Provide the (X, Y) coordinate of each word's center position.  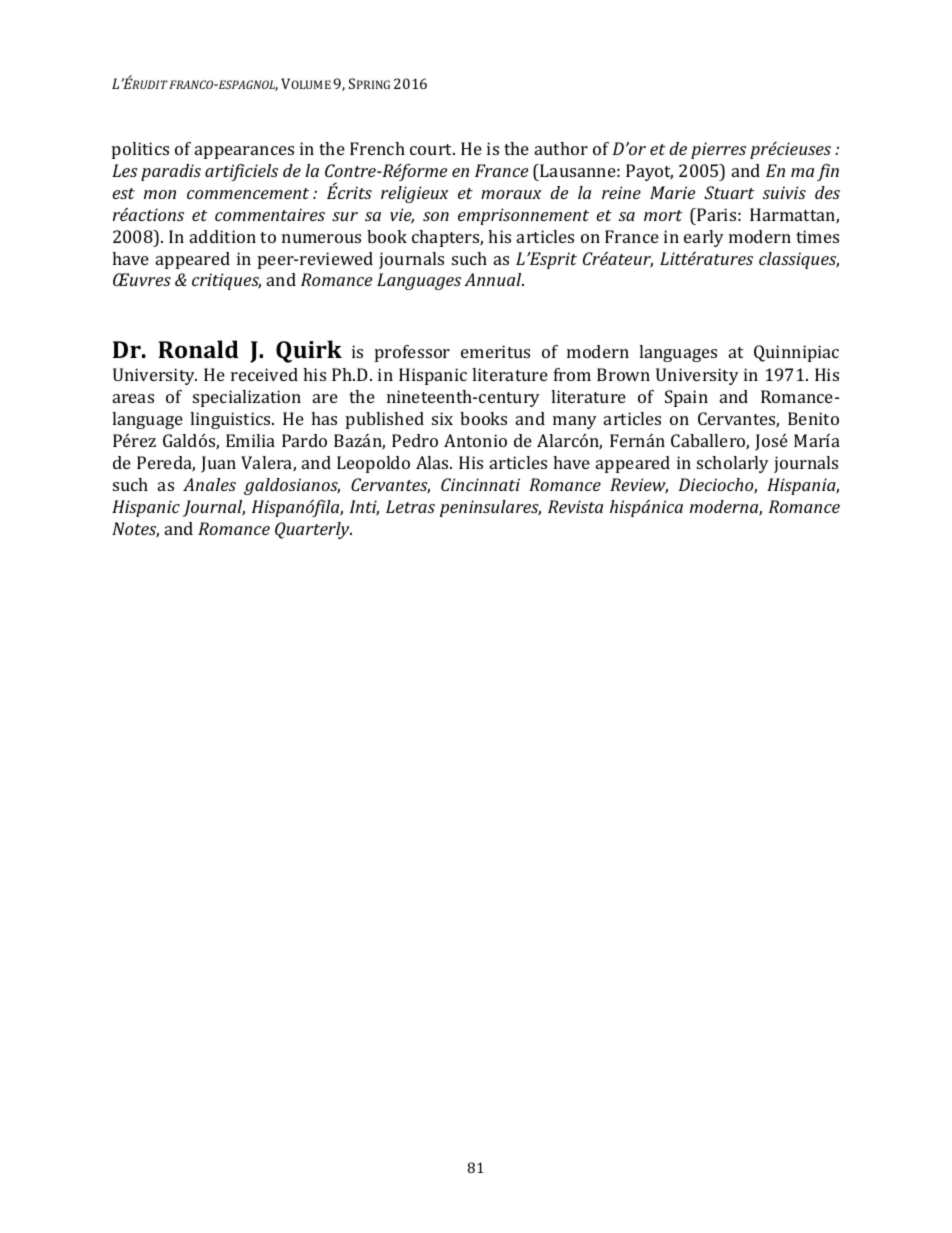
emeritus (495, 351)
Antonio (475, 440)
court (432, 149)
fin (828, 172)
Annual (494, 279)
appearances (244, 152)
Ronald (198, 349)
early (704, 238)
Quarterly (313, 530)
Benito (813, 418)
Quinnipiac (796, 353)
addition (223, 236)
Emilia (250, 440)
